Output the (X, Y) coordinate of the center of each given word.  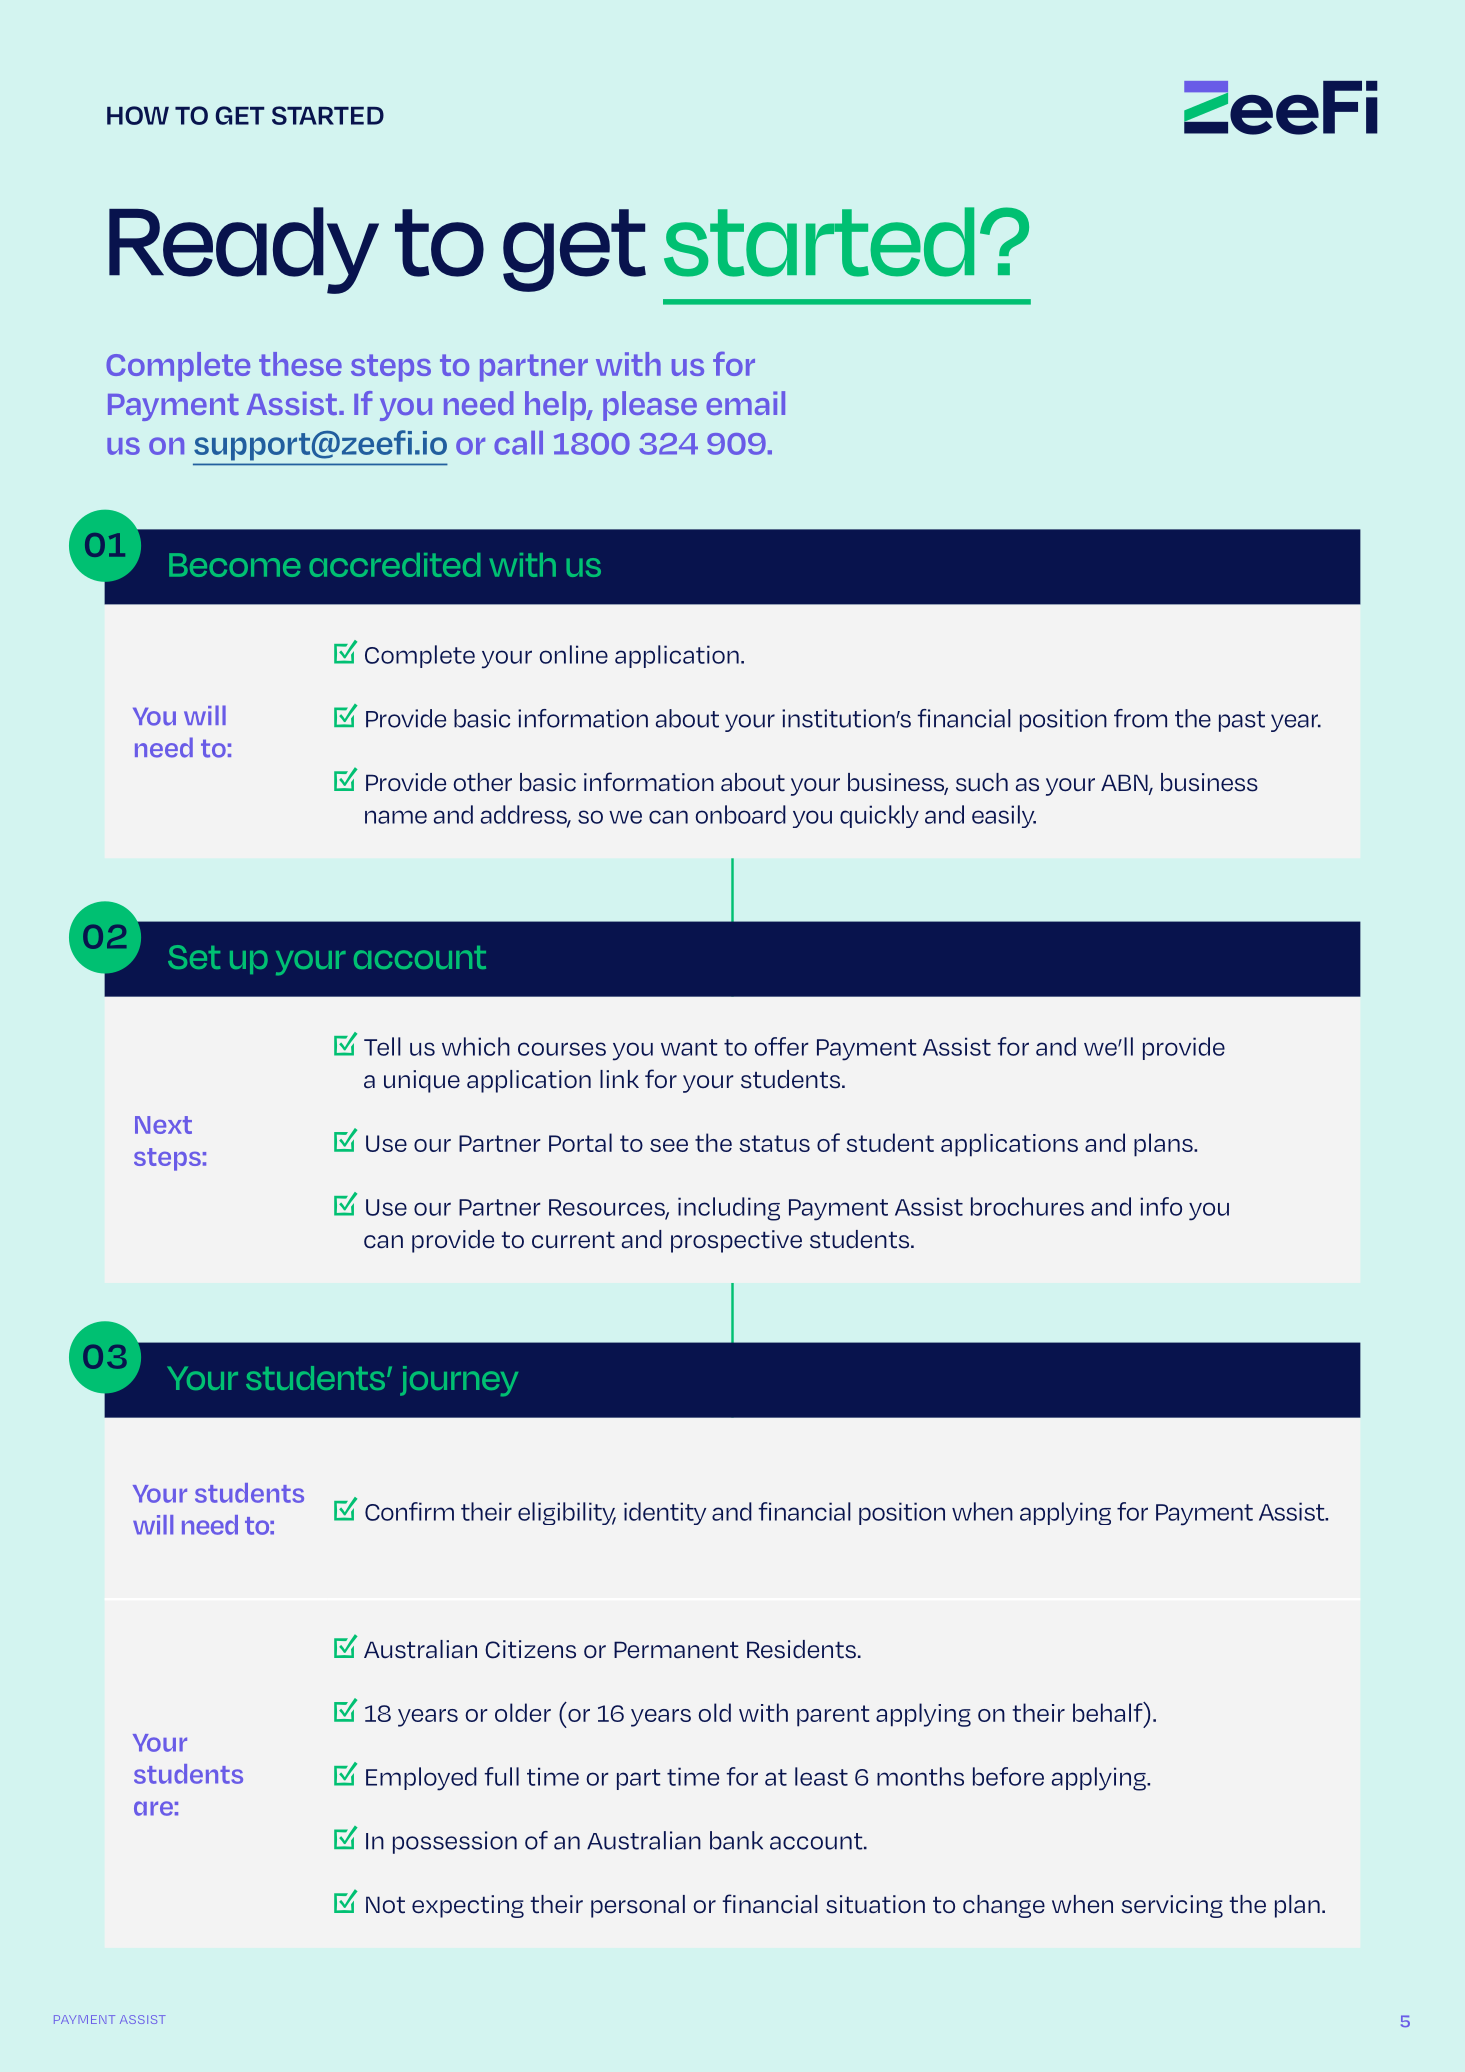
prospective (736, 1241)
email (745, 403)
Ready (244, 250)
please (650, 406)
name (396, 817)
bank (736, 1840)
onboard (741, 814)
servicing (1172, 1906)
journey (459, 1381)
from (1140, 718)
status (774, 1143)
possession (455, 1842)
